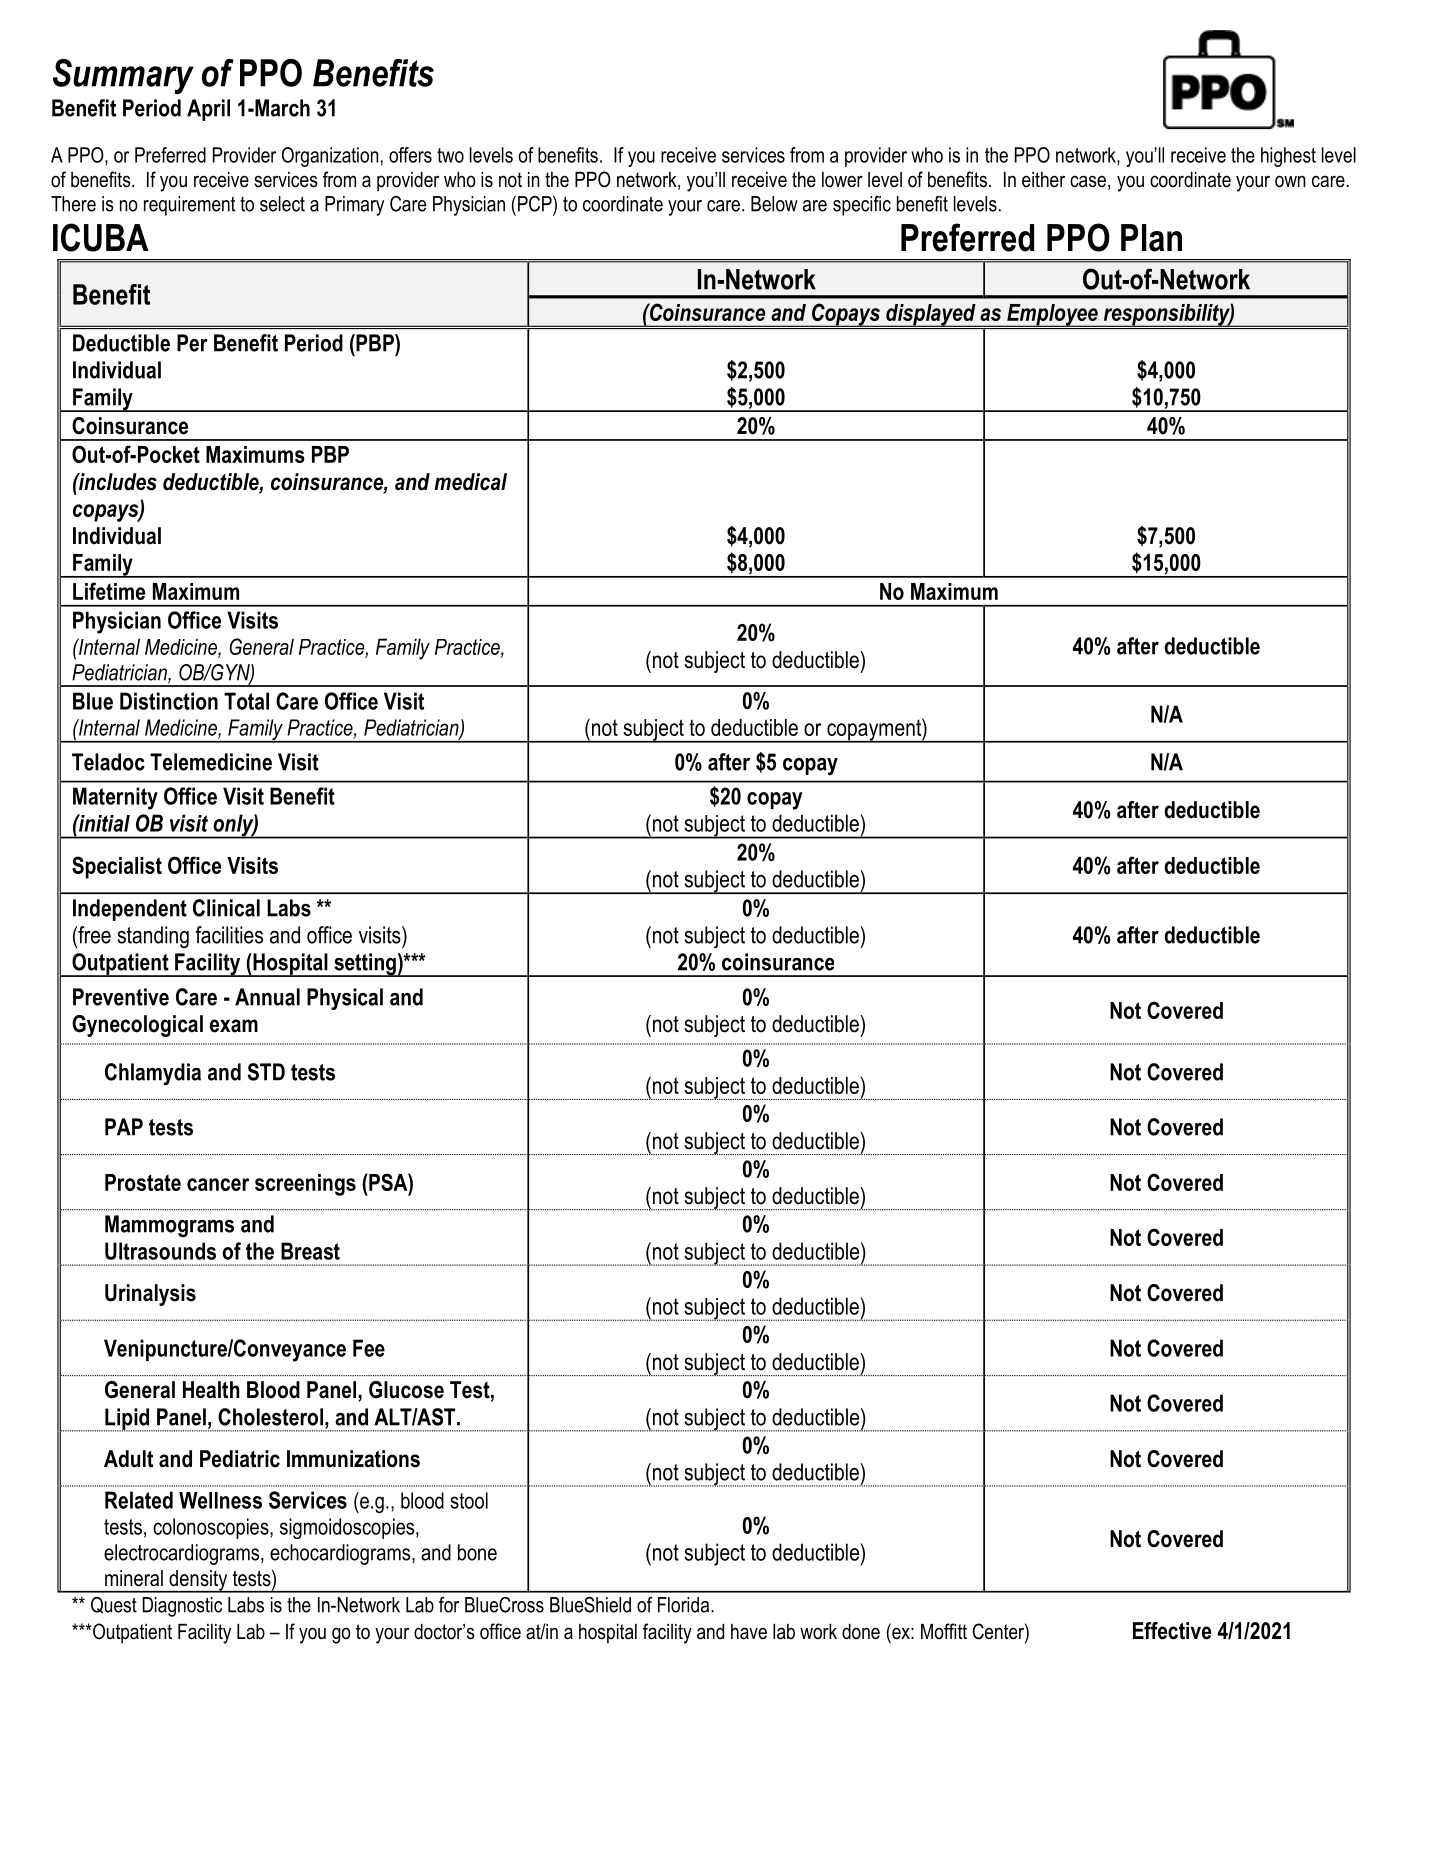 The width and height of the screenshot is (1442, 1866). Describe the element at coordinates (774, 204) in the screenshot. I see `Below` at that location.
